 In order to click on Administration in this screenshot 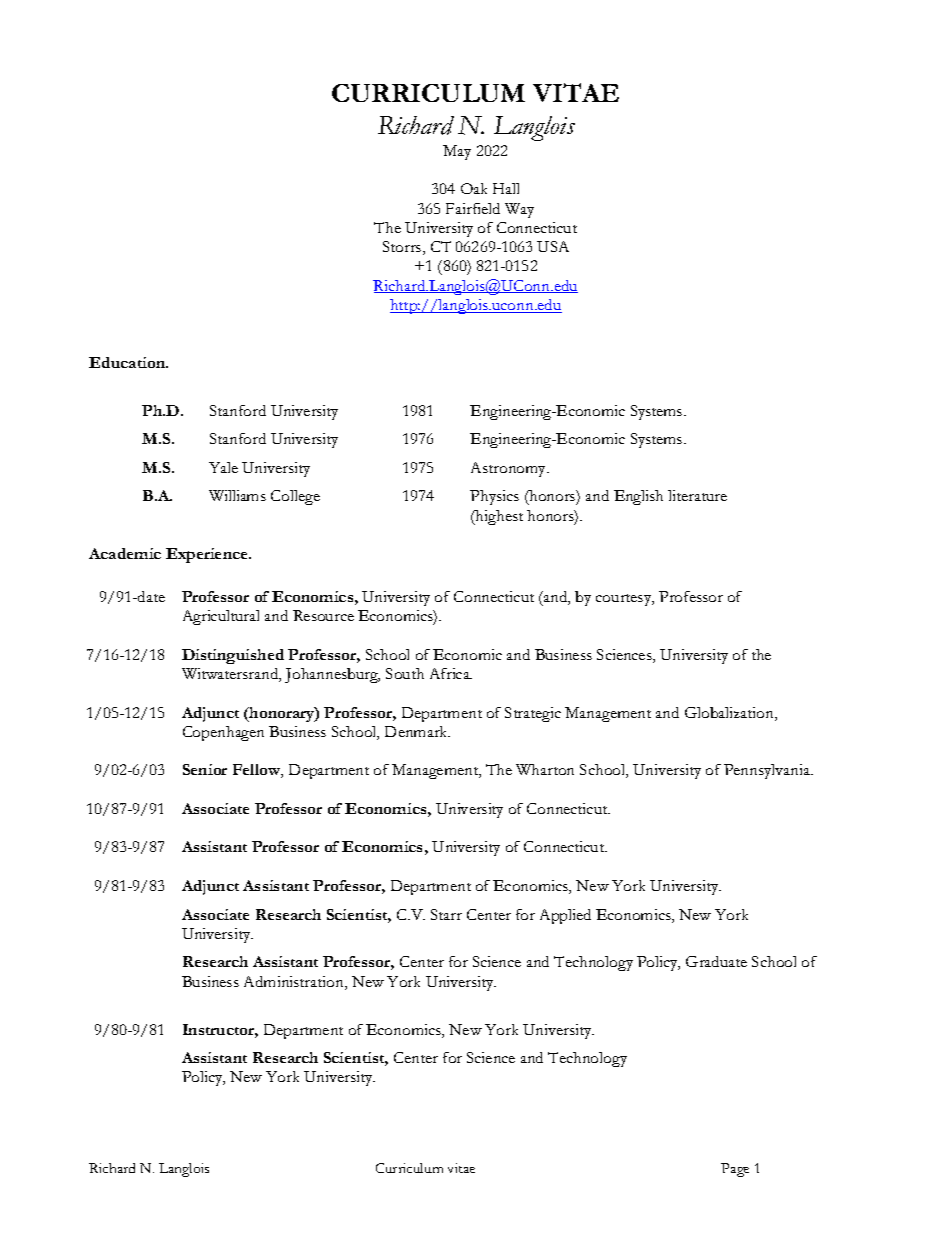, I will do `click(295, 983)`.
